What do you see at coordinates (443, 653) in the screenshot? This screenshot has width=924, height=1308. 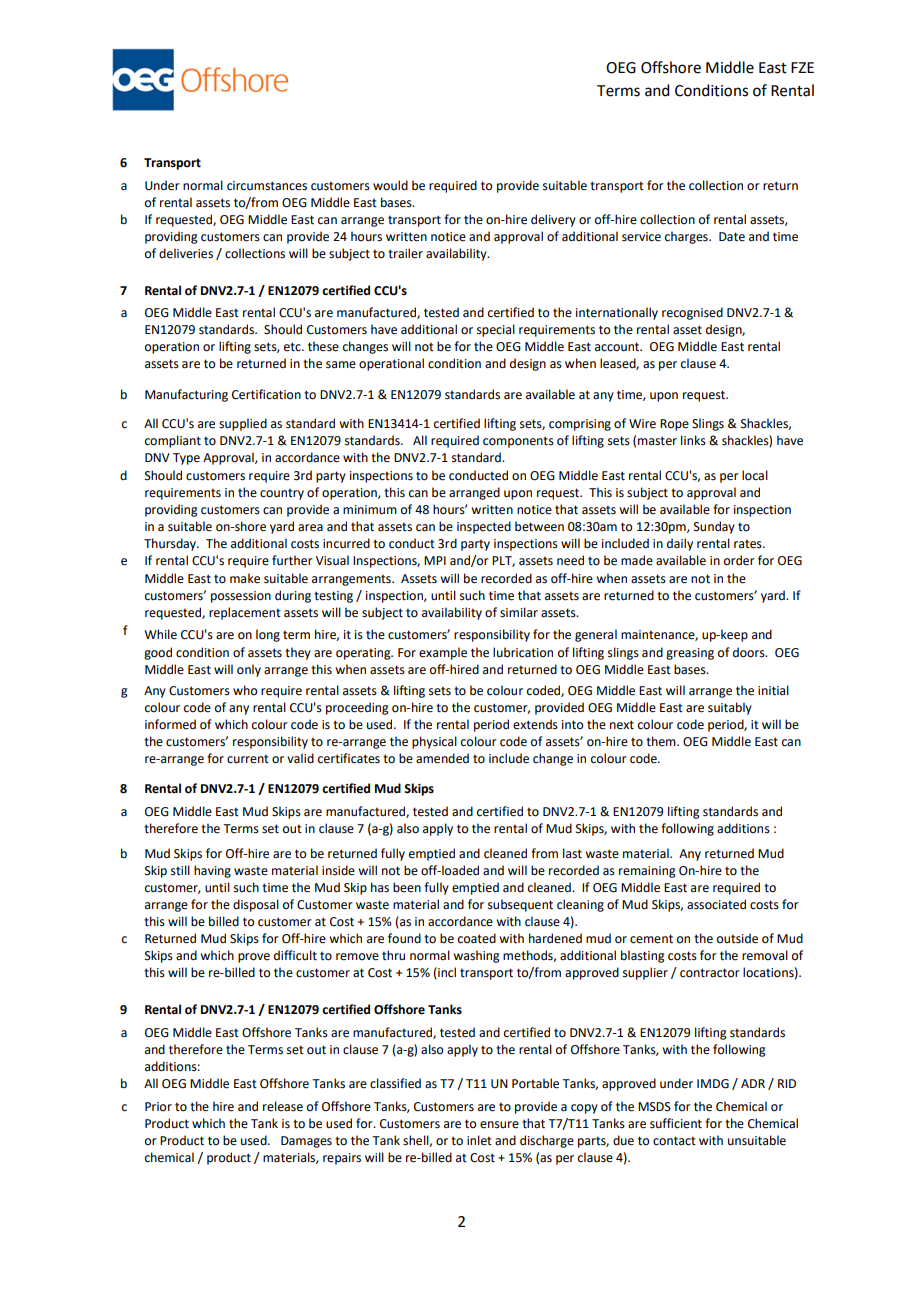 I see `example` at bounding box center [443, 653].
